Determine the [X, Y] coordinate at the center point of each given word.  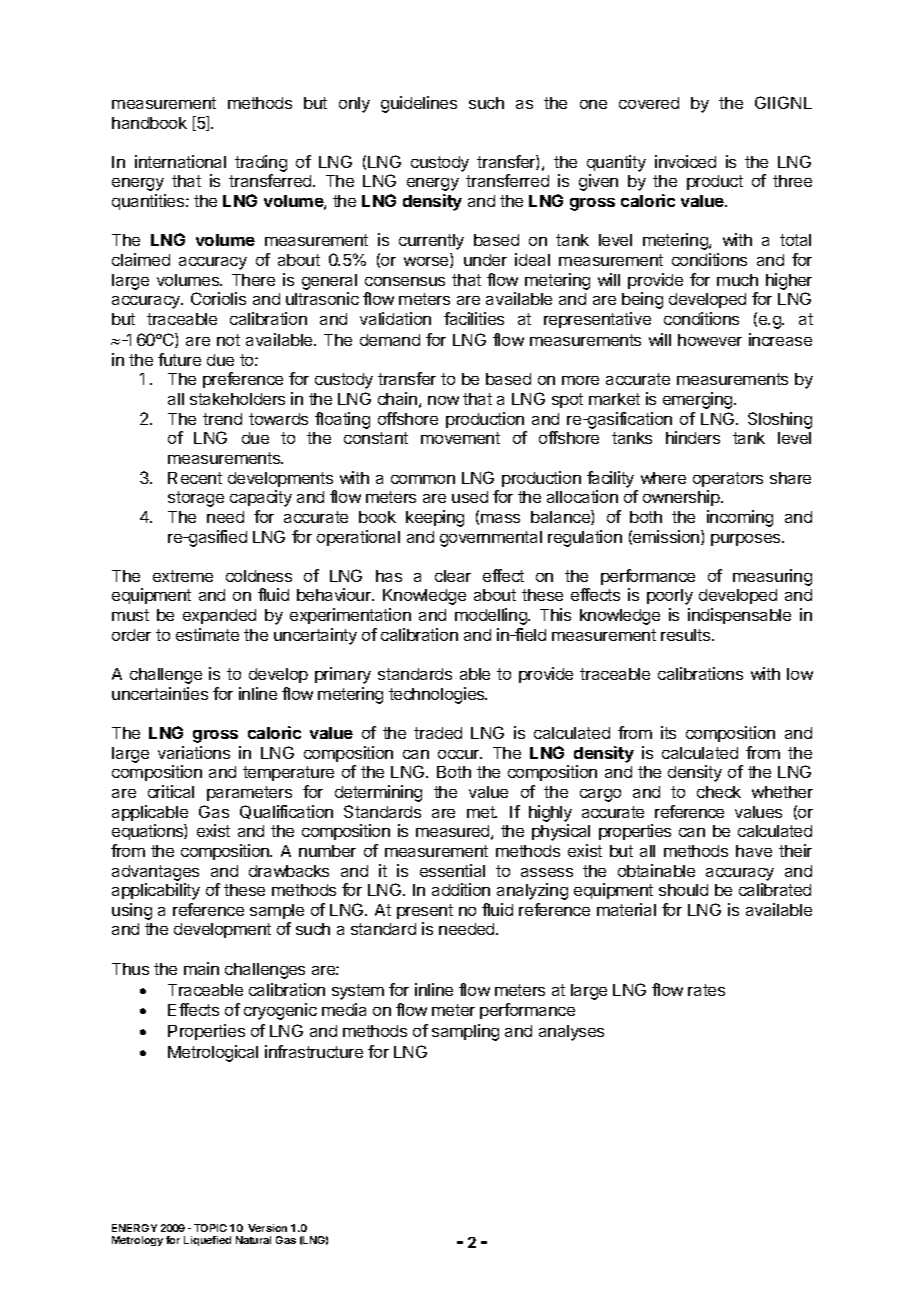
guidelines [419, 104]
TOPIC [210, 1228]
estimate [207, 634]
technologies [438, 695]
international [180, 161]
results [687, 635]
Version [267, 1228]
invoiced [685, 161]
